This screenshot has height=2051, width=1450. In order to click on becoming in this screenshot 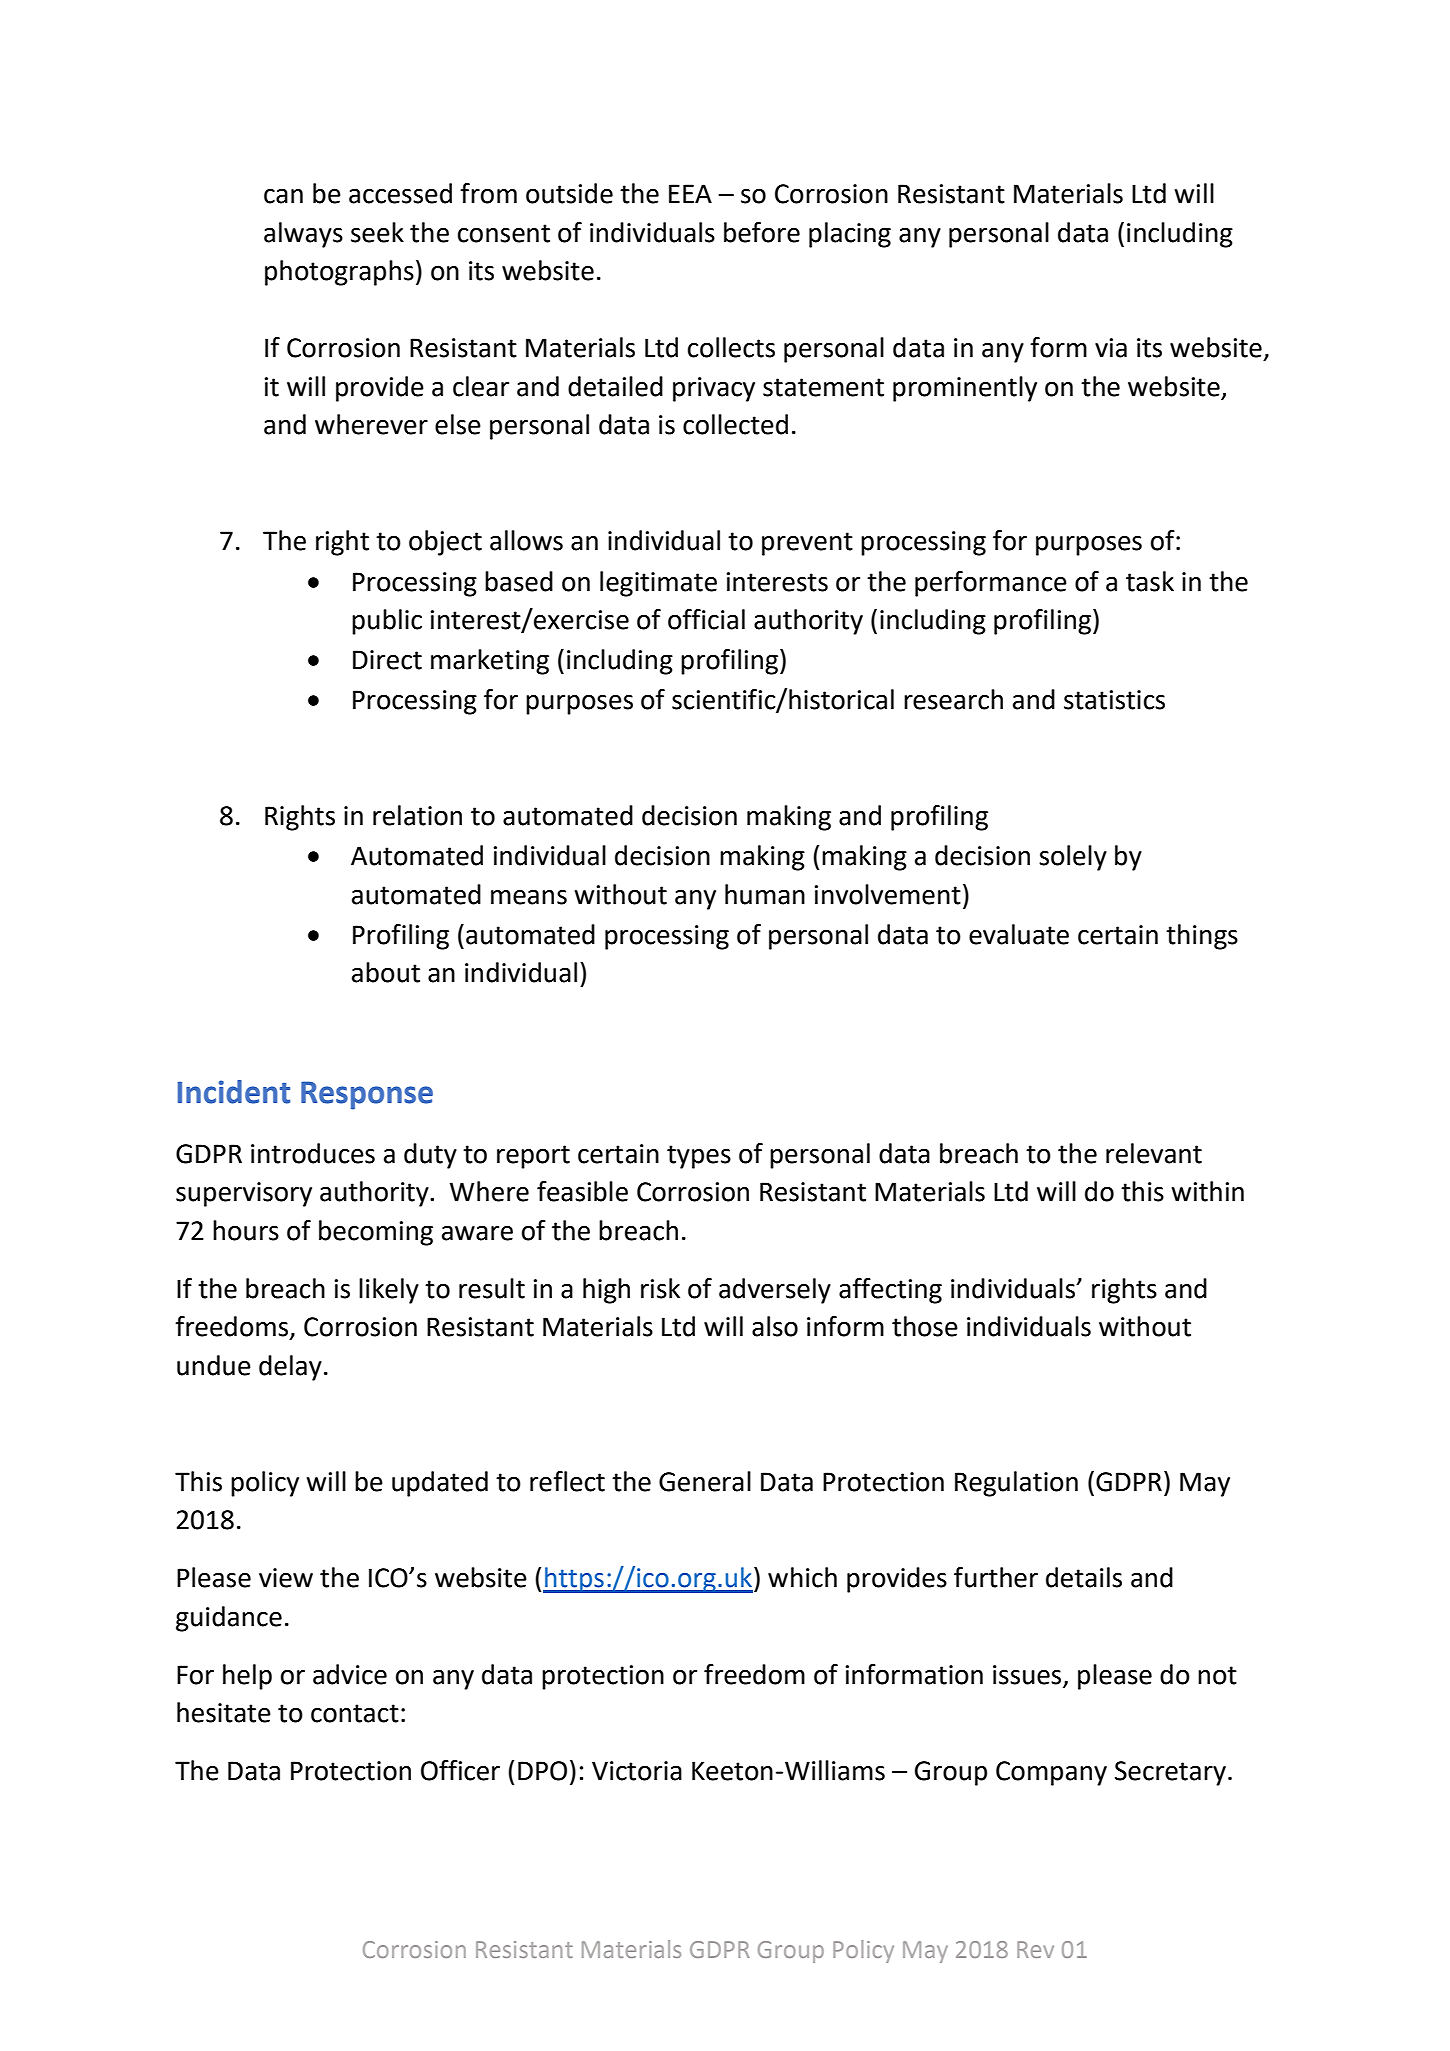, I will do `click(376, 1233)`.
